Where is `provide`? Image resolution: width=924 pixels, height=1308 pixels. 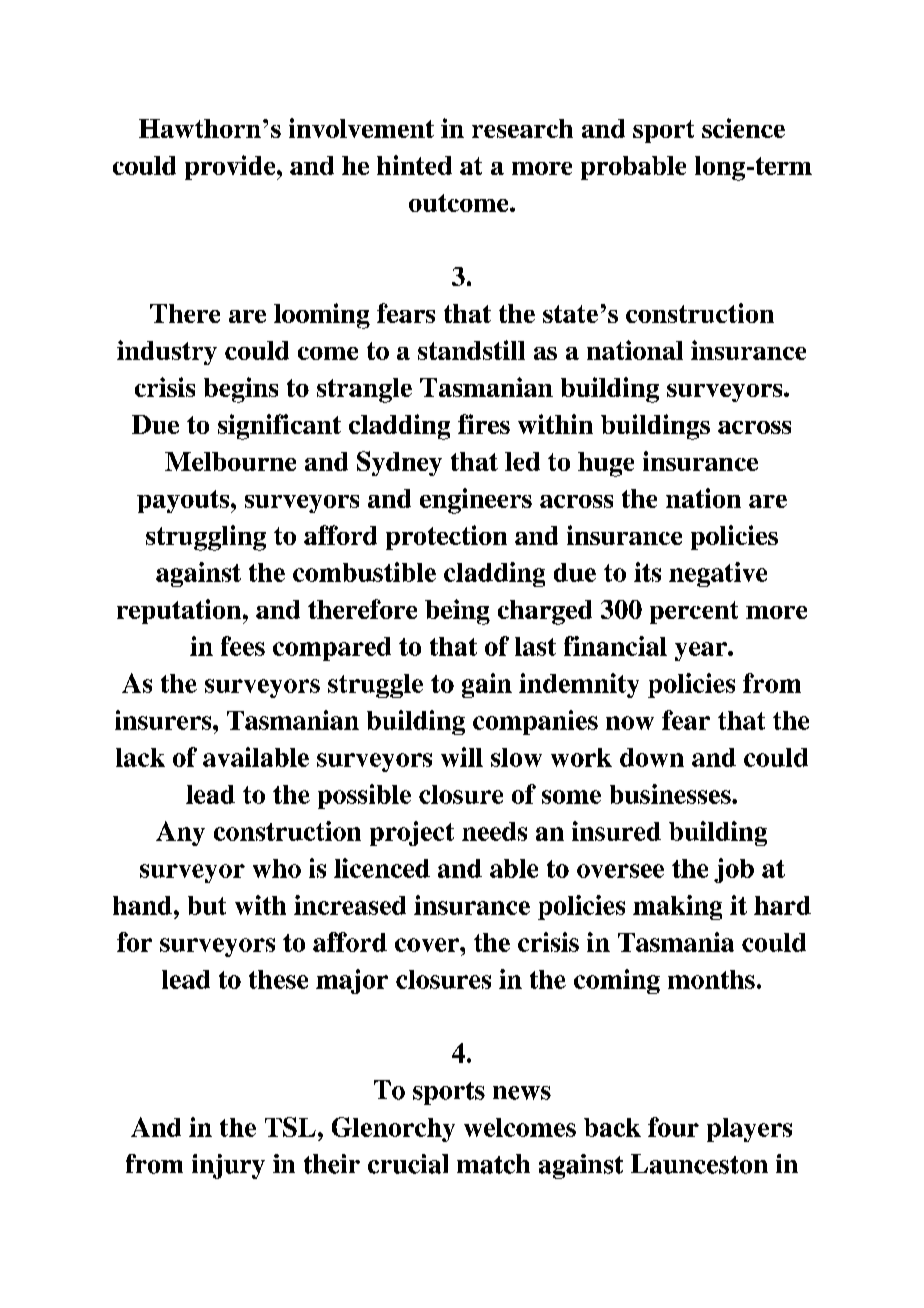
provide is located at coordinates (231, 167).
